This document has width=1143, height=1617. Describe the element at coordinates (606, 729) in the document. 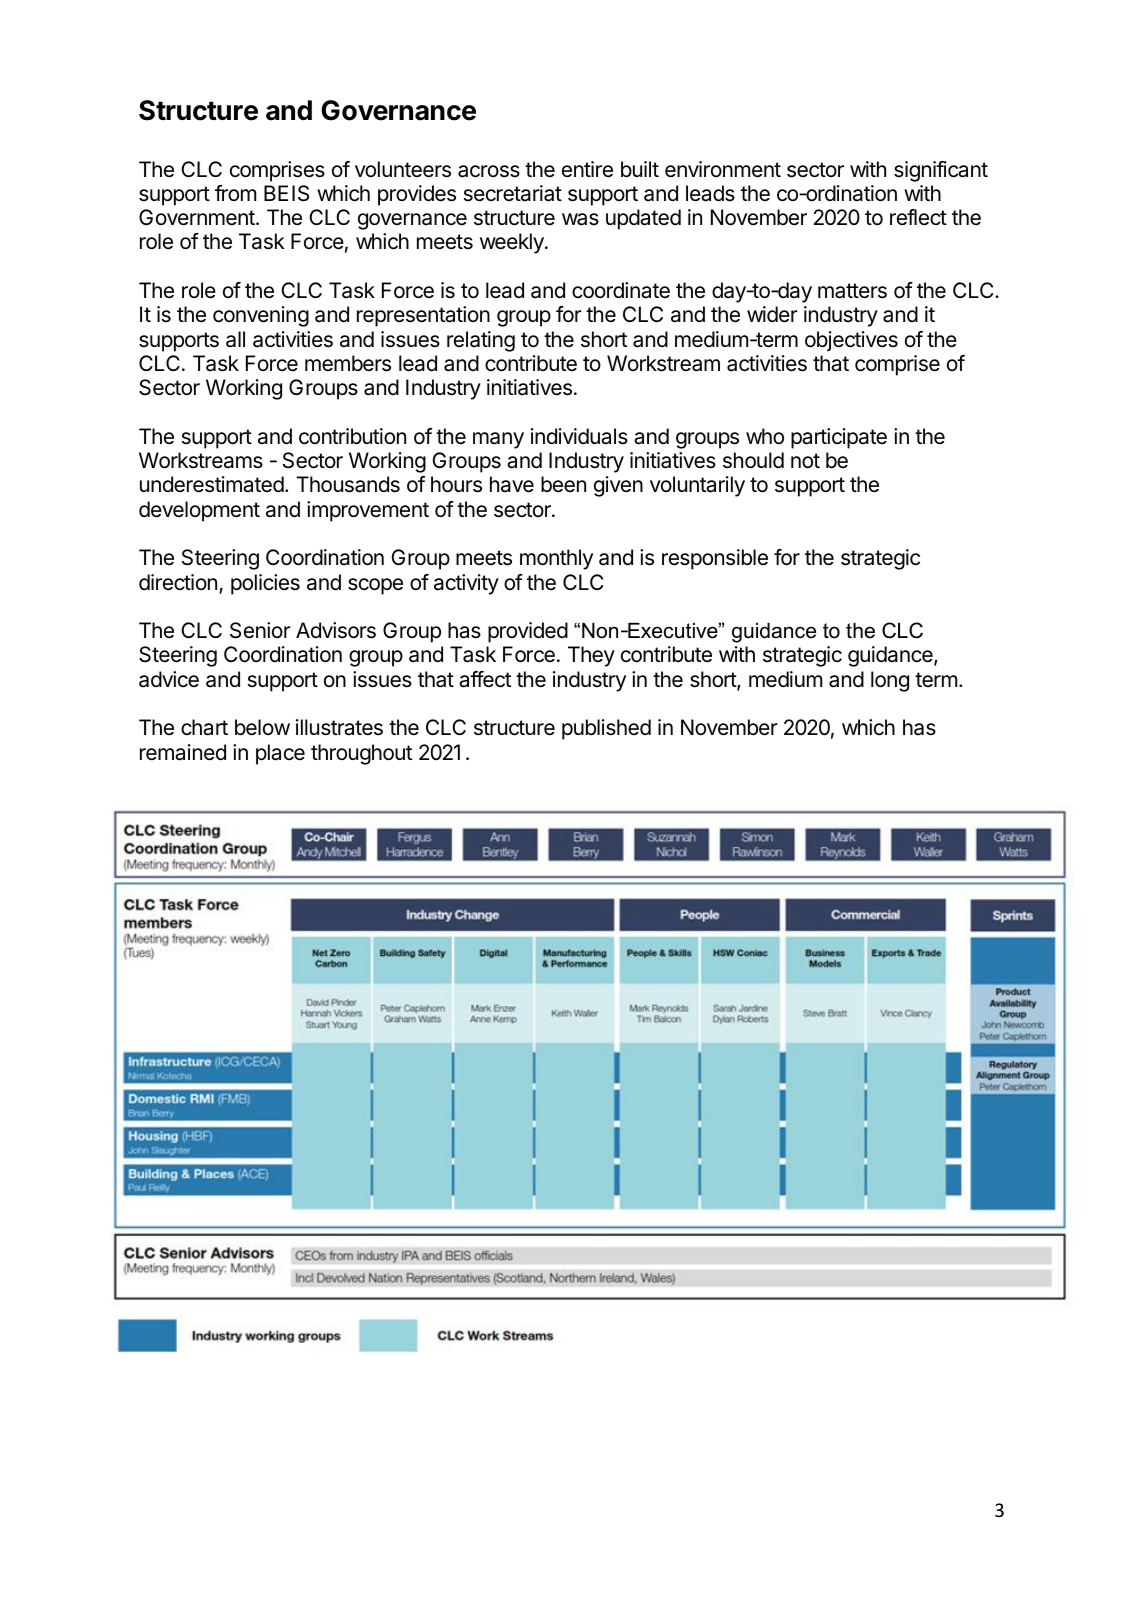

I see `published` at that location.
